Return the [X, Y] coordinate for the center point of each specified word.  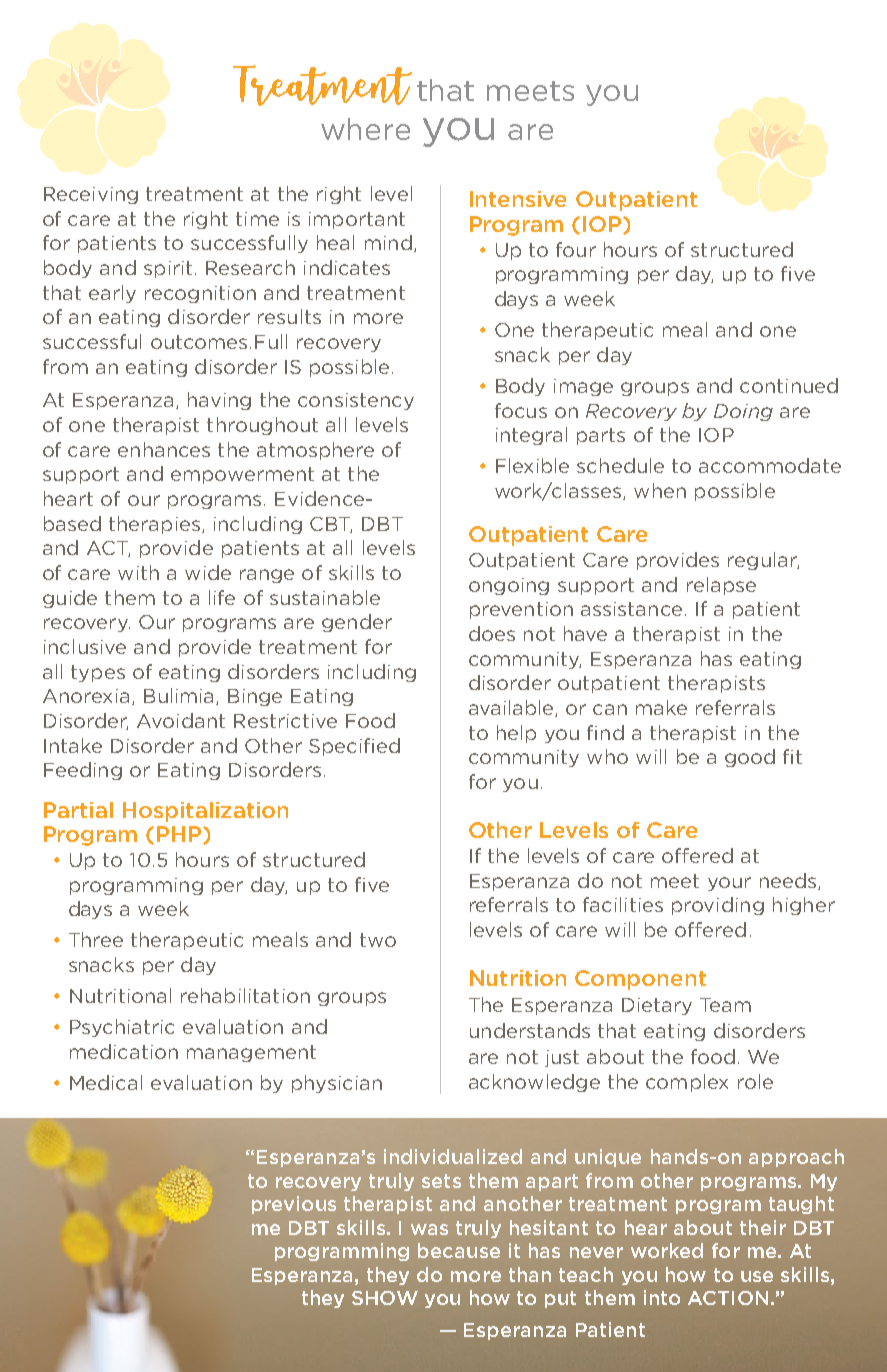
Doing [743, 412]
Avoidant [181, 720]
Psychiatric [122, 1028]
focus [521, 410]
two [378, 940]
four [576, 249]
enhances [164, 449]
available [512, 708]
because [459, 1250]
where [365, 129]
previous [294, 1205]
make [661, 707]
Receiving [91, 195]
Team [725, 1005]
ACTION [728, 1298]
